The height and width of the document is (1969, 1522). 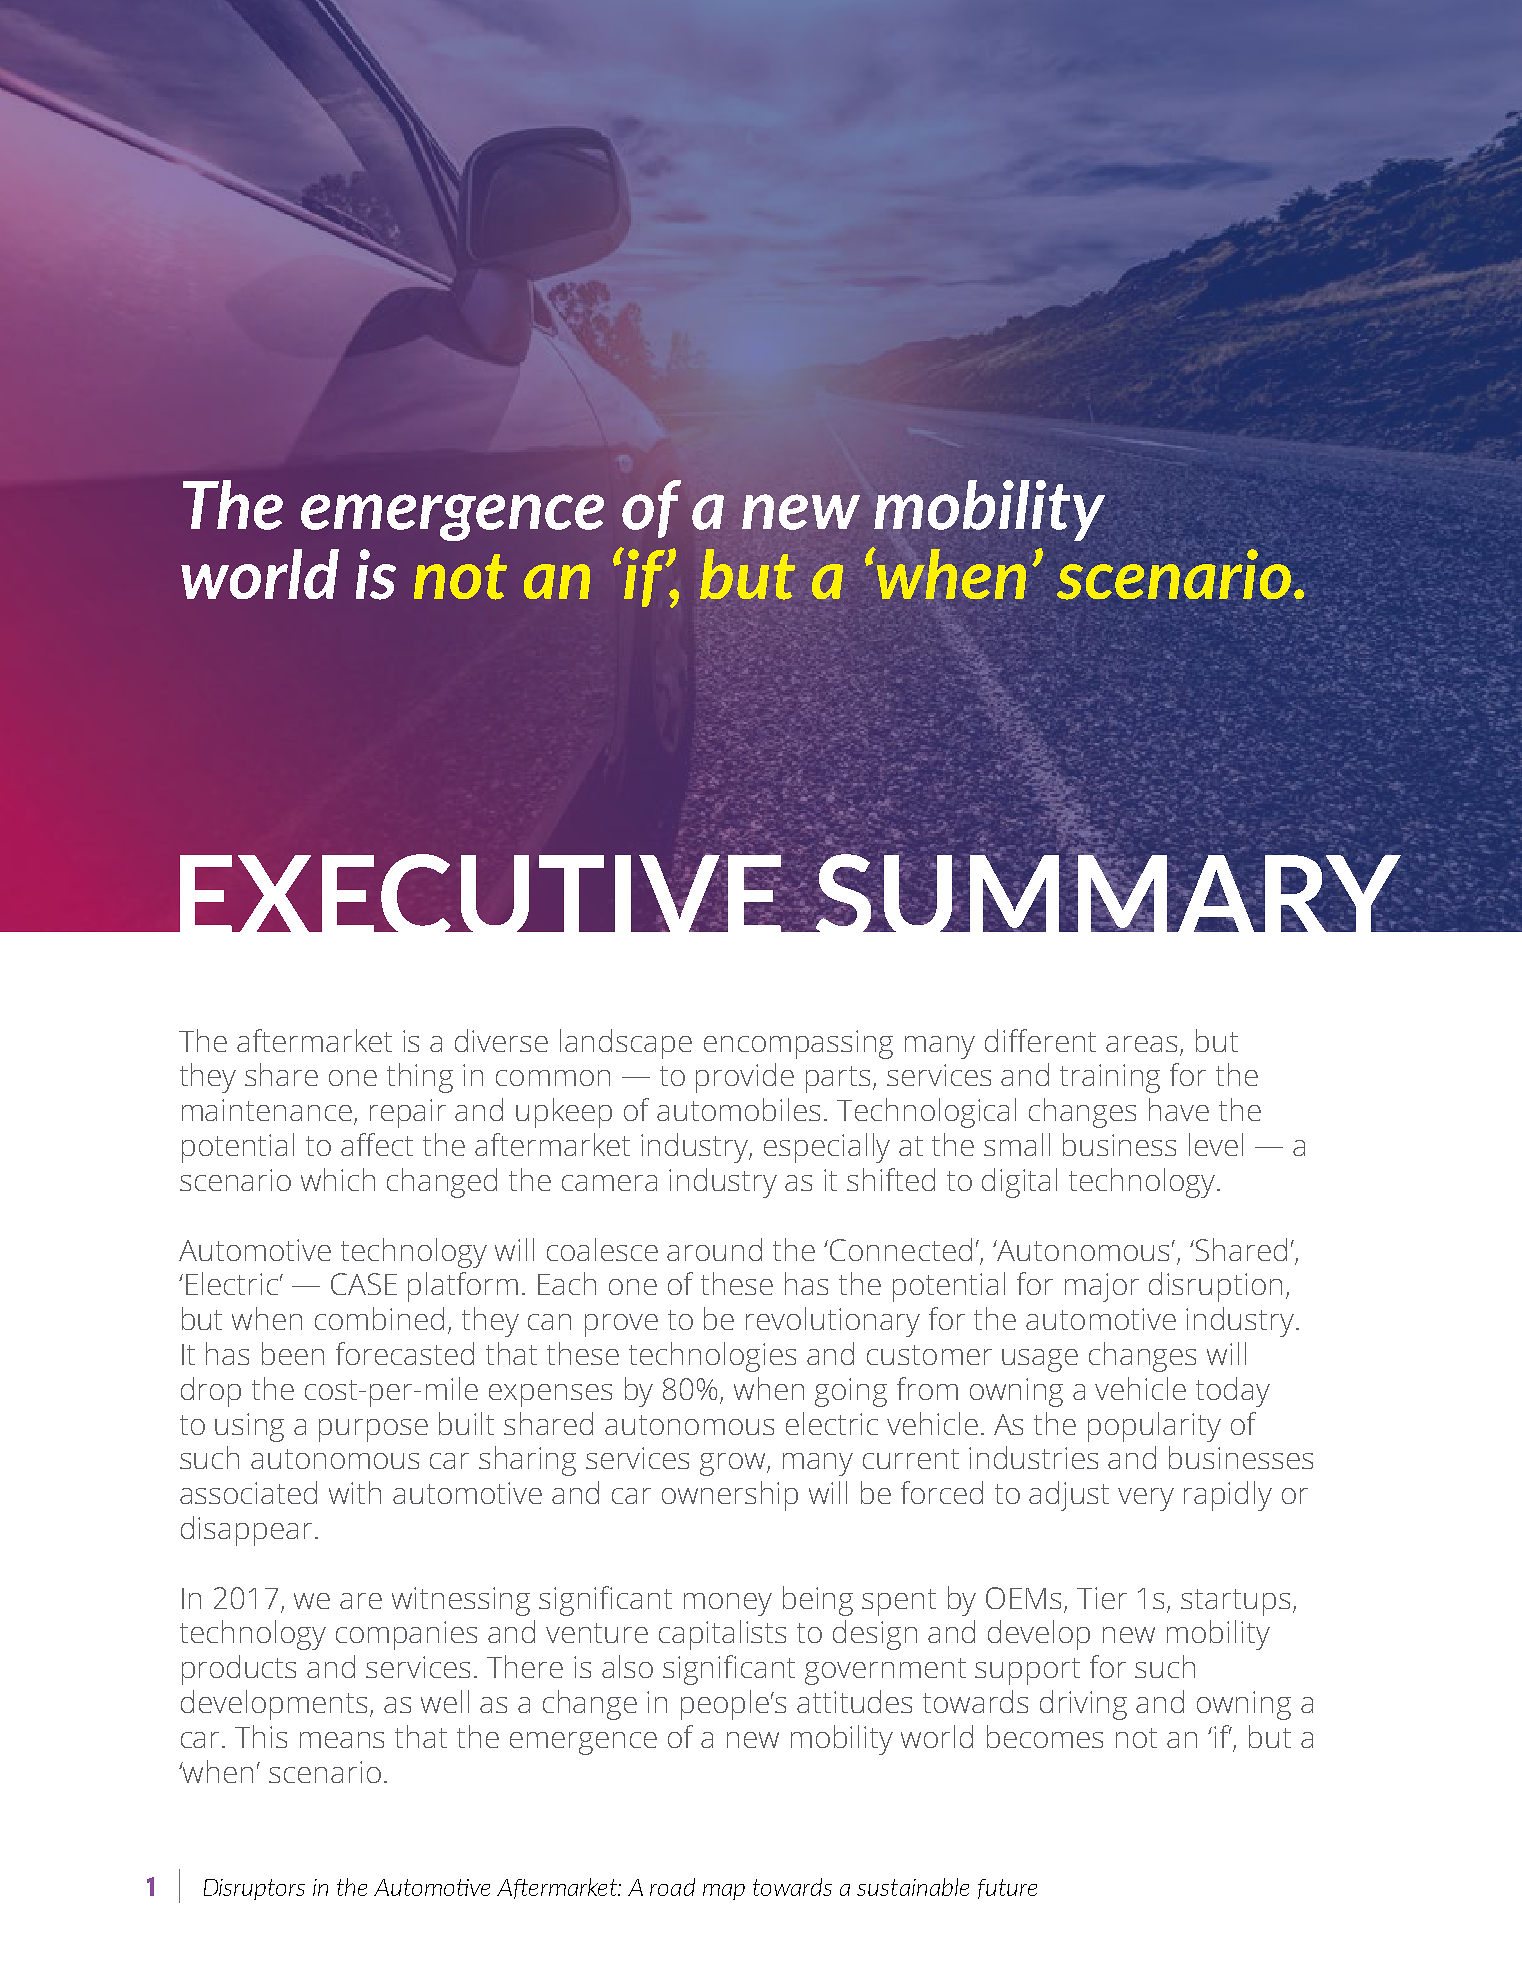 What do you see at coordinates (239, 1670) in the document?
I see `products` at bounding box center [239, 1670].
